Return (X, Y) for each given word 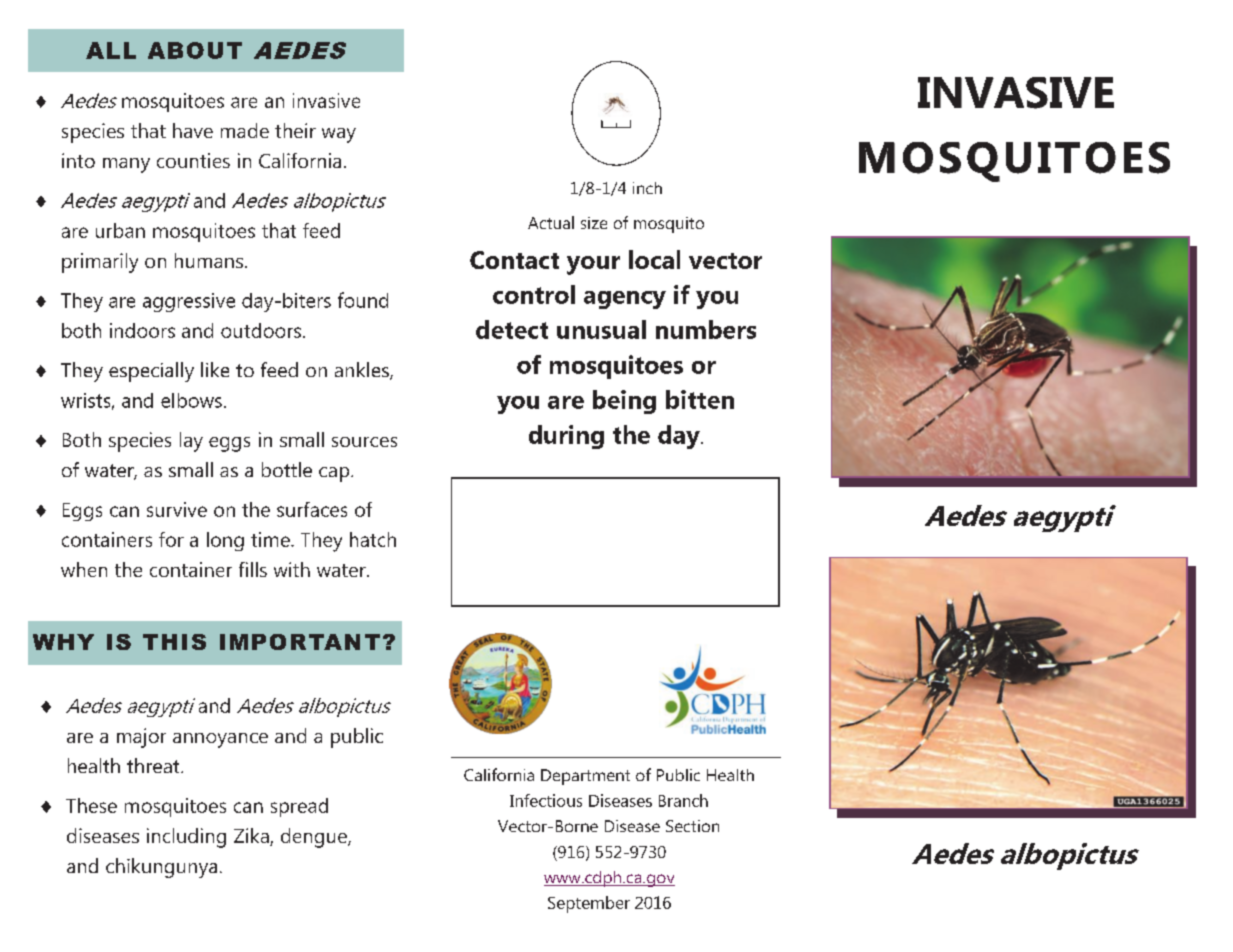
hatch (373, 539)
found (363, 300)
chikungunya (161, 868)
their (295, 130)
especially (151, 372)
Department (585, 777)
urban (120, 230)
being (624, 402)
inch (647, 188)
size (594, 223)
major (141, 738)
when (84, 569)
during (566, 437)
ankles (363, 371)
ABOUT (195, 50)
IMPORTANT (300, 642)
